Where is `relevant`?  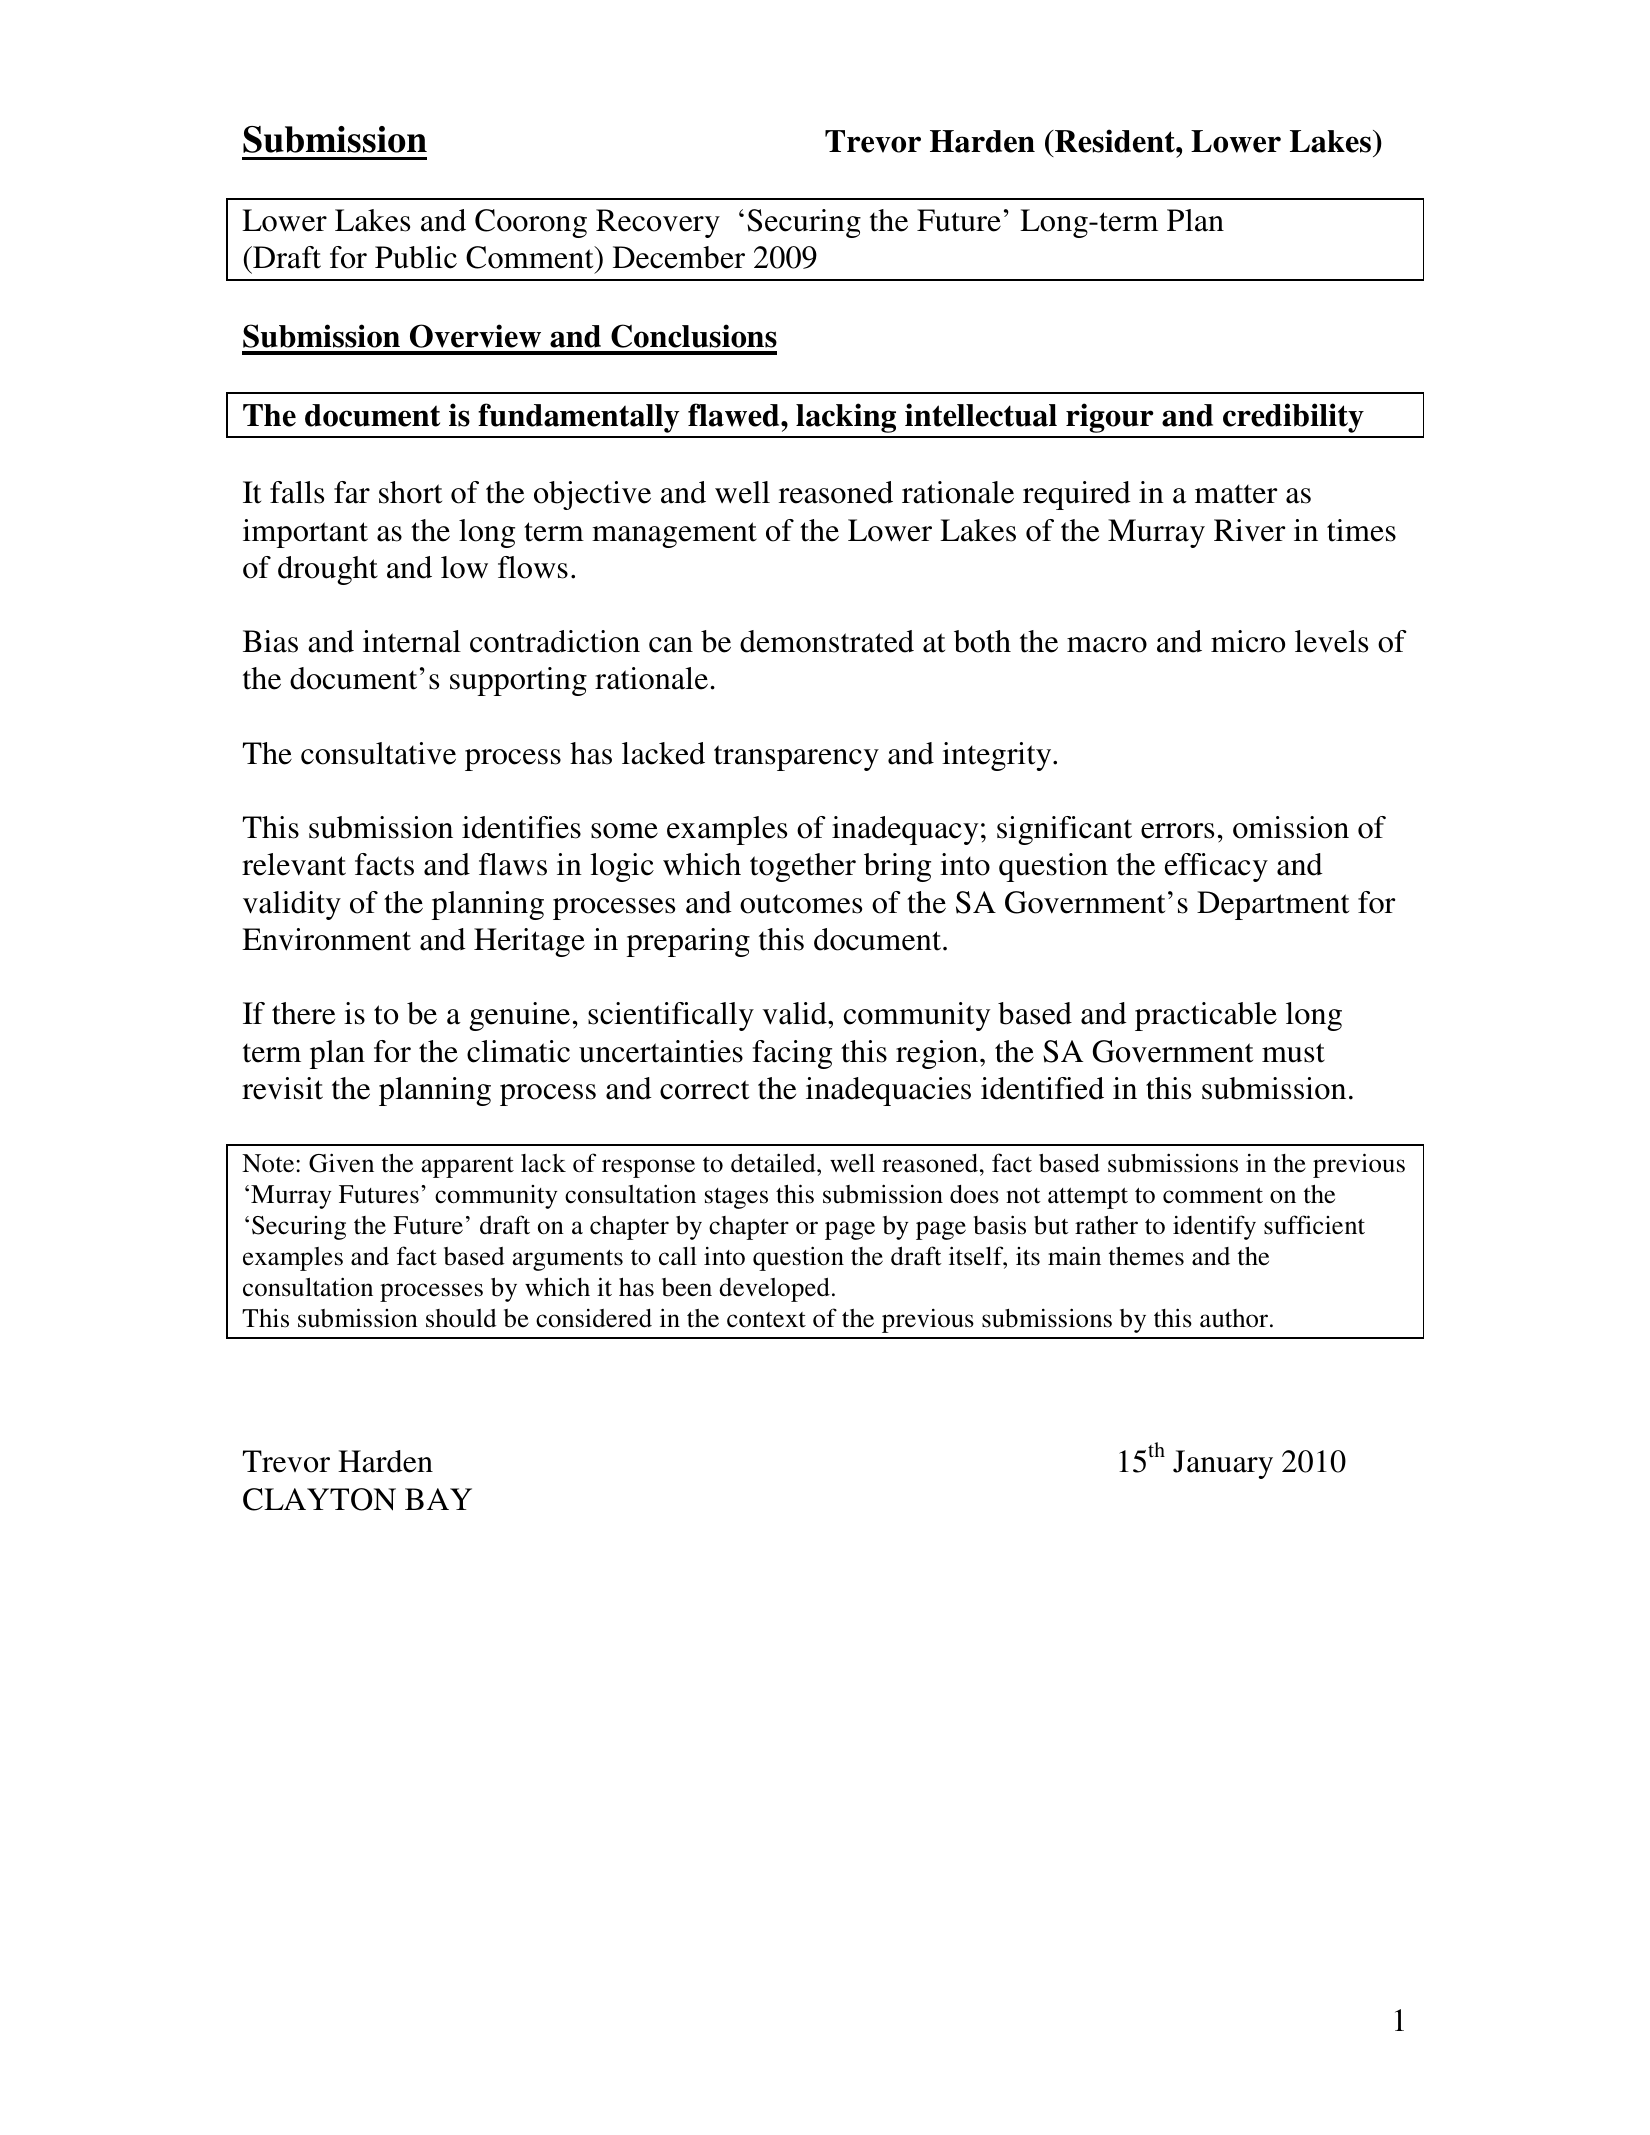
relevant is located at coordinates (294, 864).
